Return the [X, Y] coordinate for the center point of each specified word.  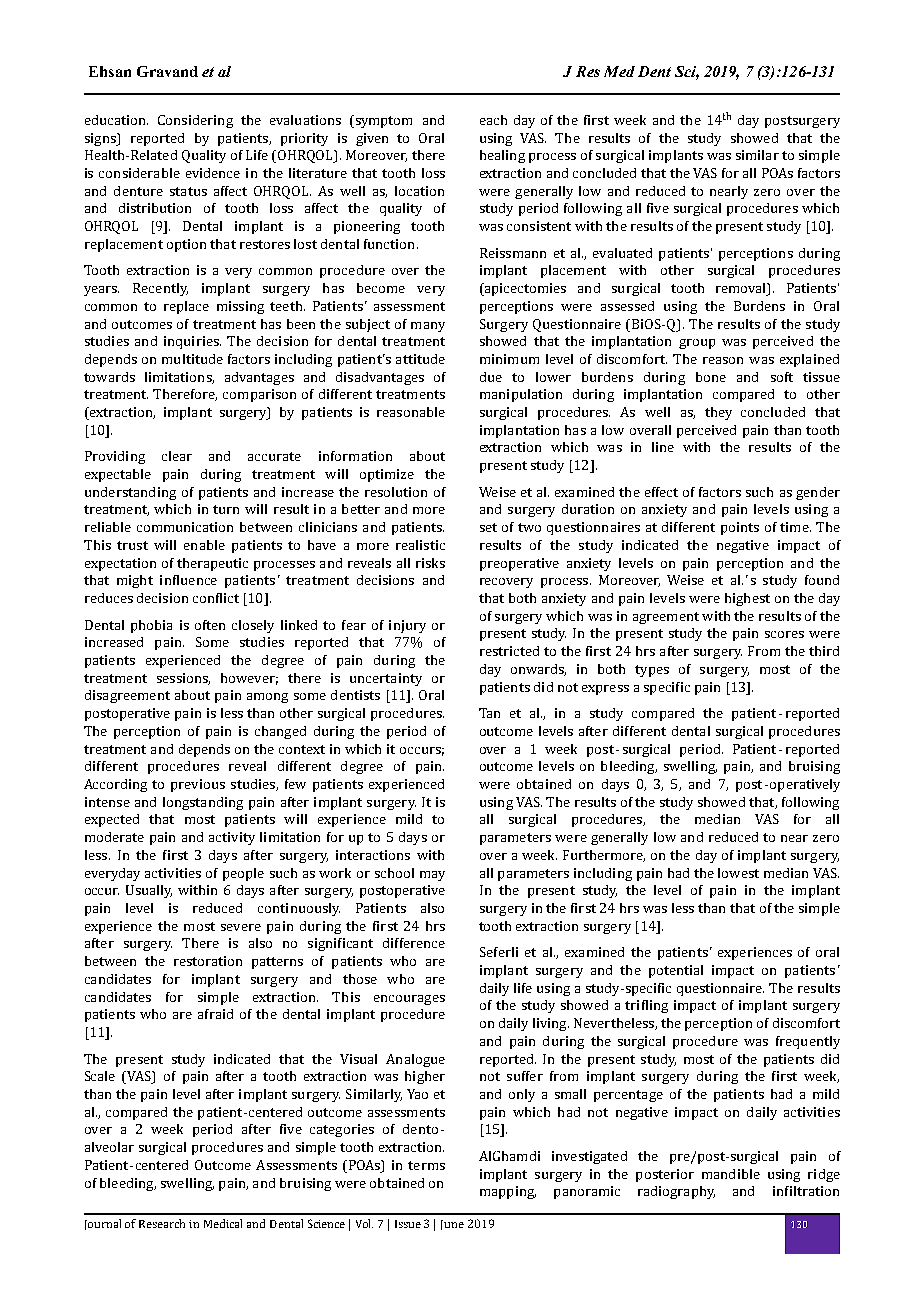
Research [162, 1223]
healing [502, 156]
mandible [731, 1174]
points [740, 528]
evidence [213, 173]
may [432, 876]
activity [232, 838]
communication [185, 527]
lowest [738, 873]
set [488, 527]
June [452, 1225]
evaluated [622, 253]
